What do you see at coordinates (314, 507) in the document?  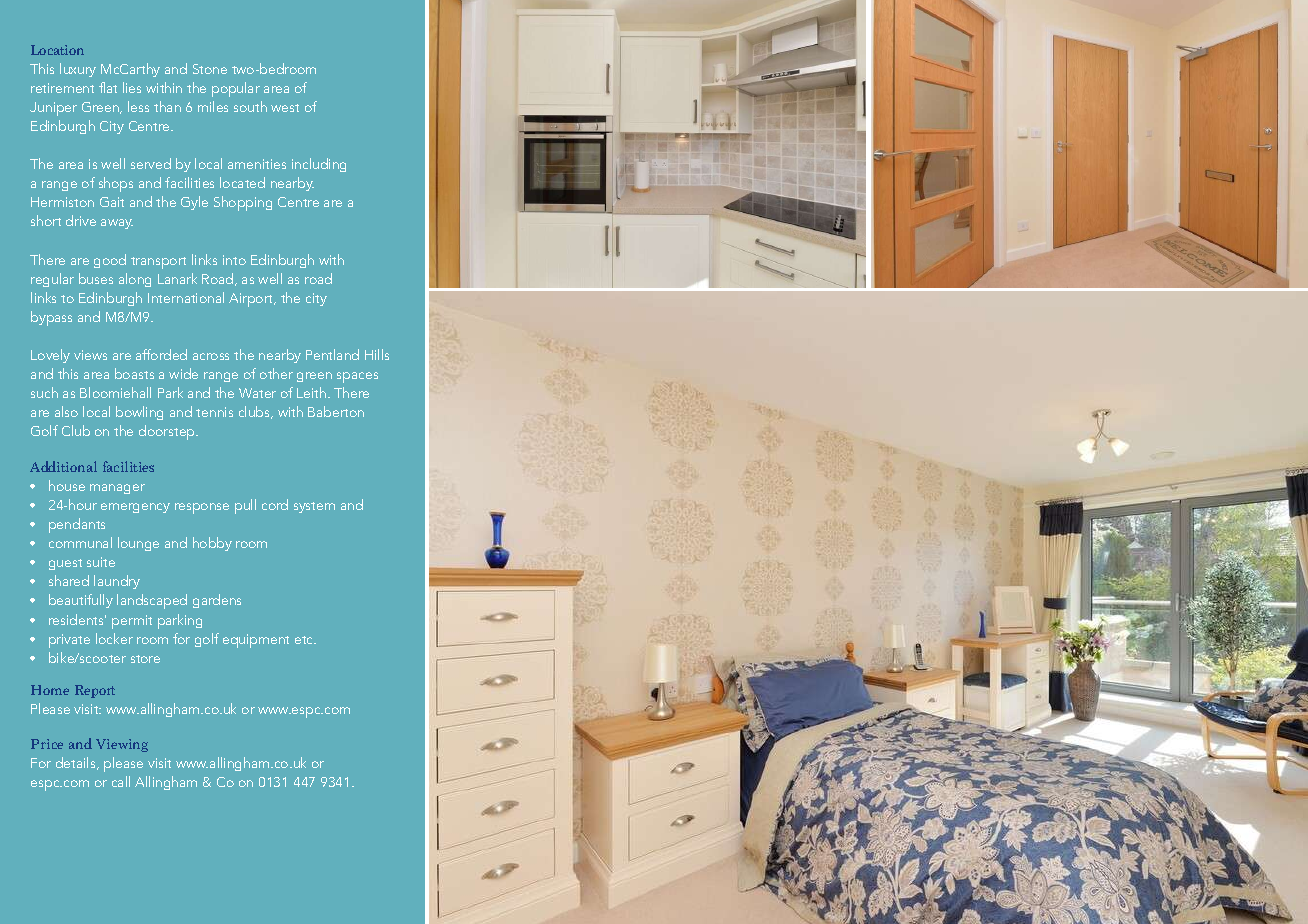 I see `system` at bounding box center [314, 507].
